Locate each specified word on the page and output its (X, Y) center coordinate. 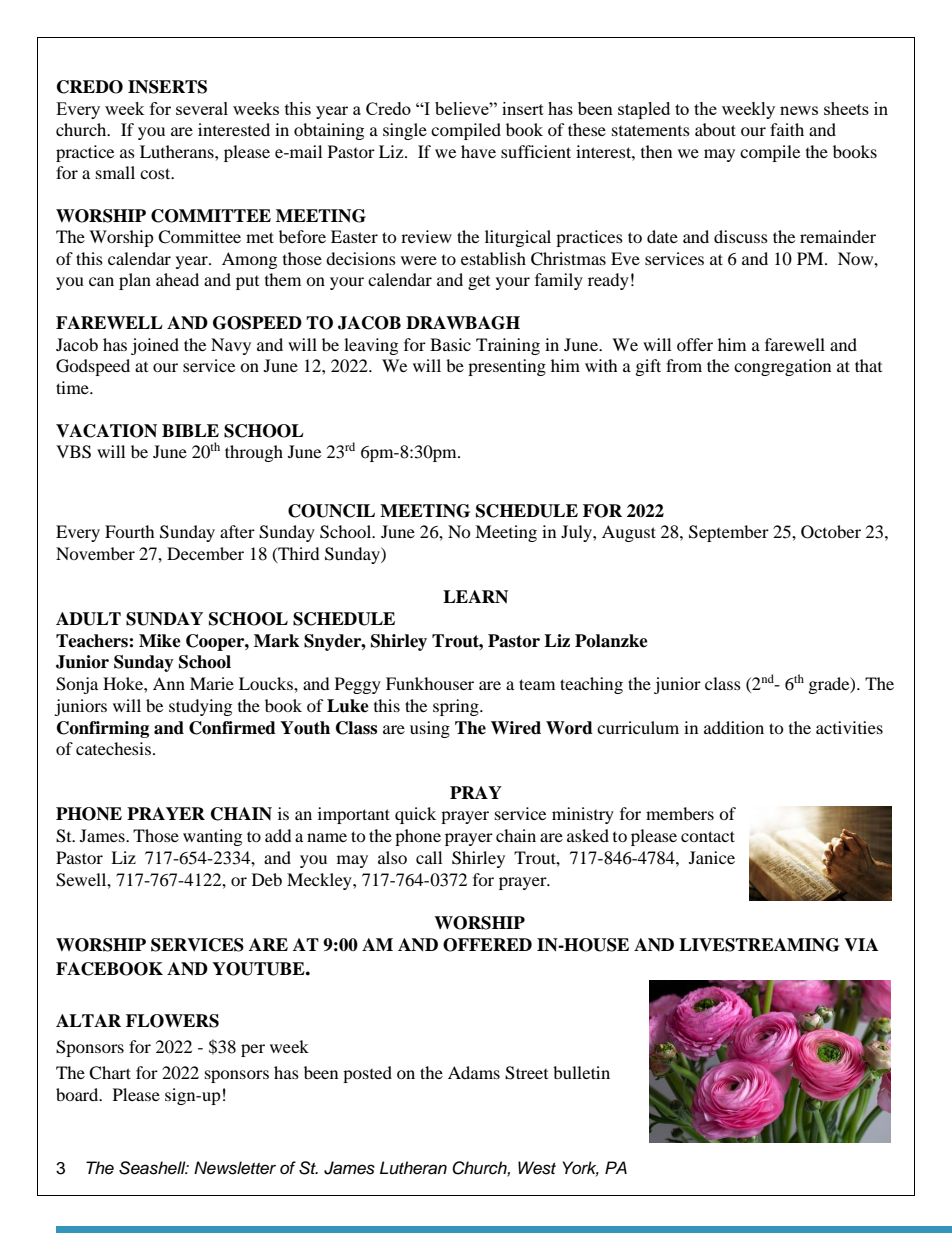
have (478, 151)
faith (787, 129)
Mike (160, 641)
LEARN (475, 597)
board (78, 1094)
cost (156, 173)
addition (734, 727)
